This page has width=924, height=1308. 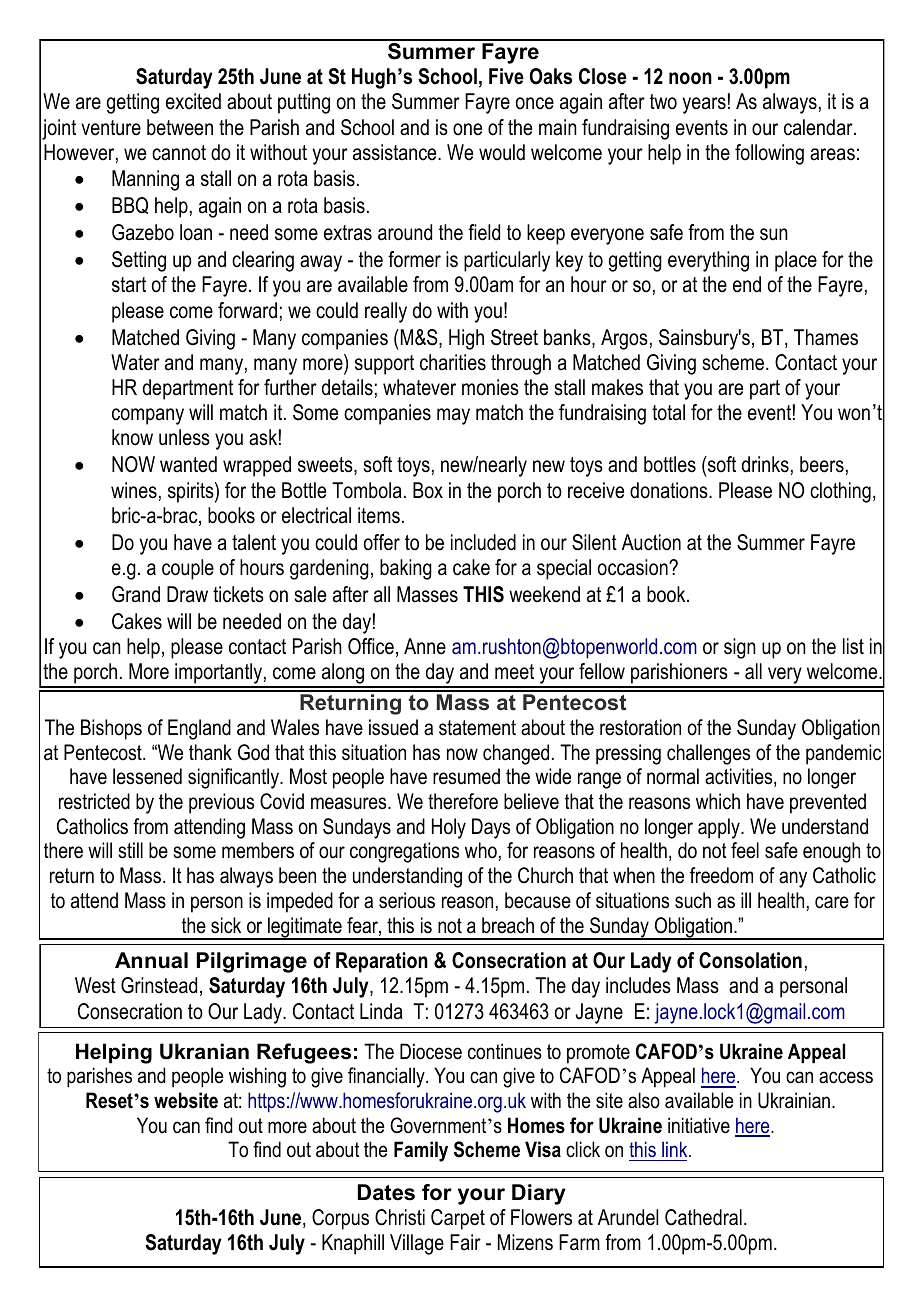 I want to click on Draw, so click(x=187, y=594).
